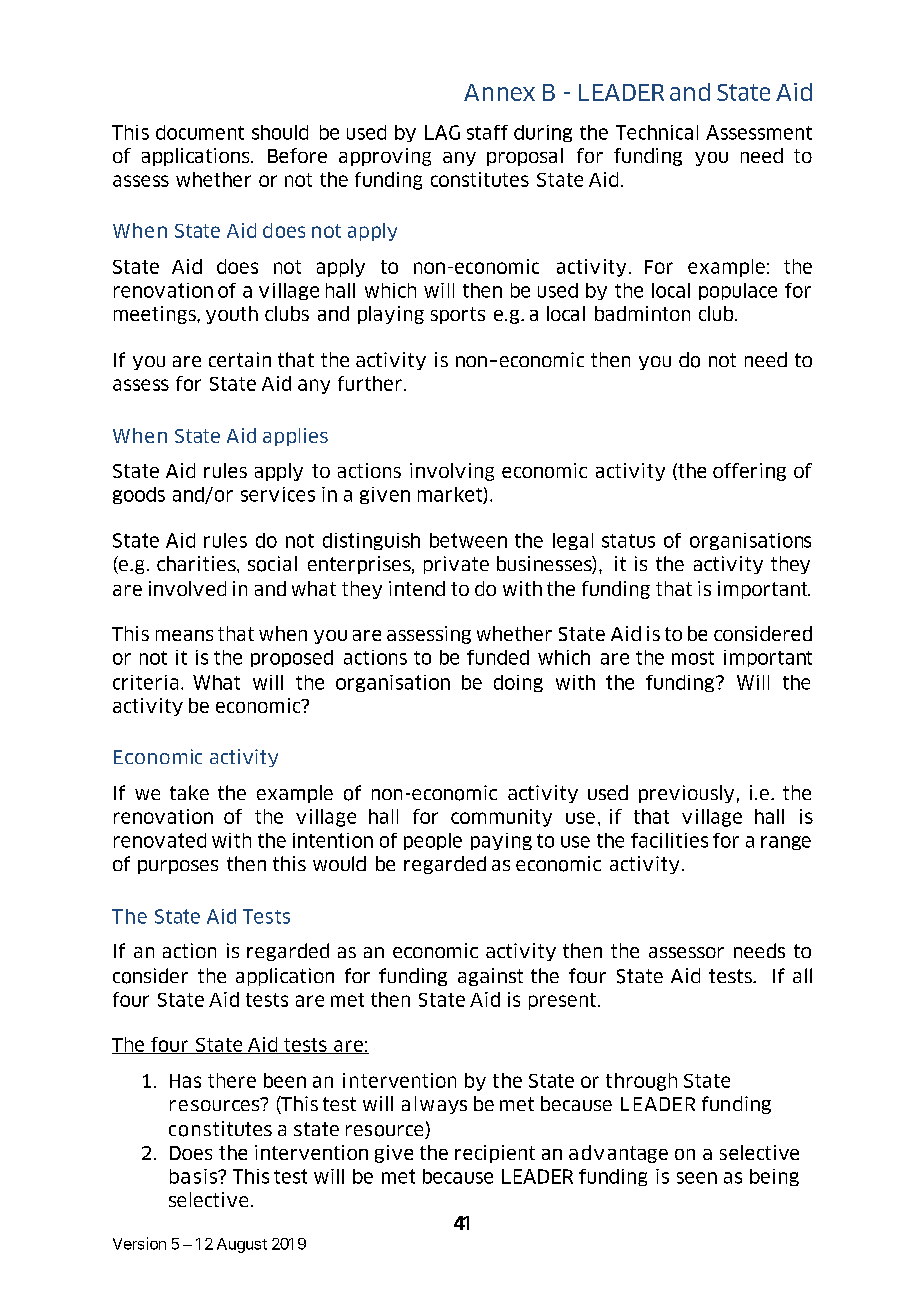 The height and width of the screenshot is (1308, 924). Describe the element at coordinates (498, 657) in the screenshot. I see `funded` at that location.
